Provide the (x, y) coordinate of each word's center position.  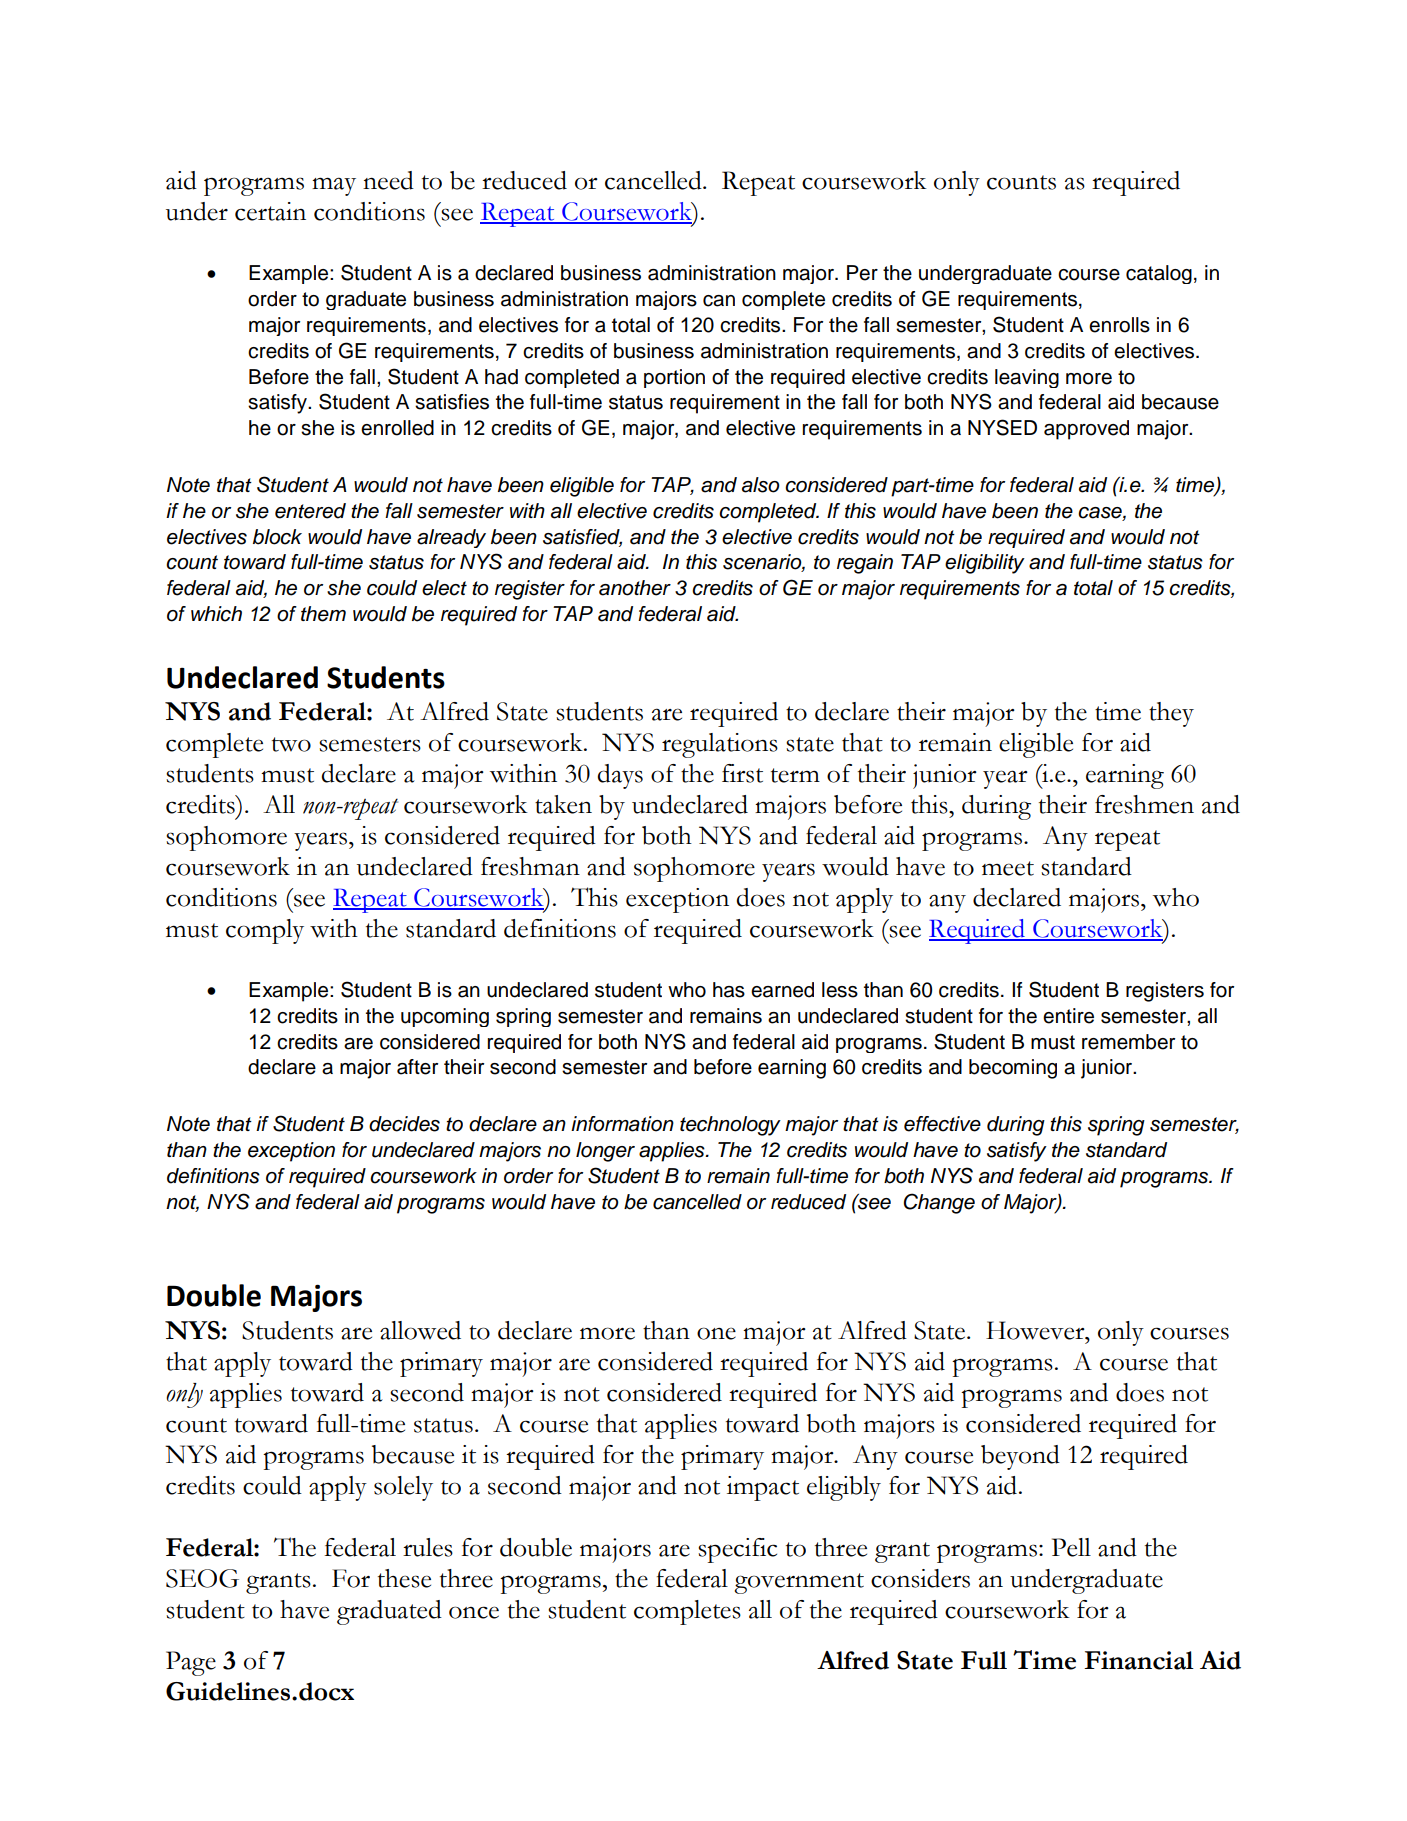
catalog (1159, 274)
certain (270, 211)
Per (862, 273)
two (291, 744)
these (404, 1578)
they (1171, 714)
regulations (720, 745)
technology (730, 1126)
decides (404, 1124)
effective (942, 1124)
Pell (1071, 1547)
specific (737, 1550)
